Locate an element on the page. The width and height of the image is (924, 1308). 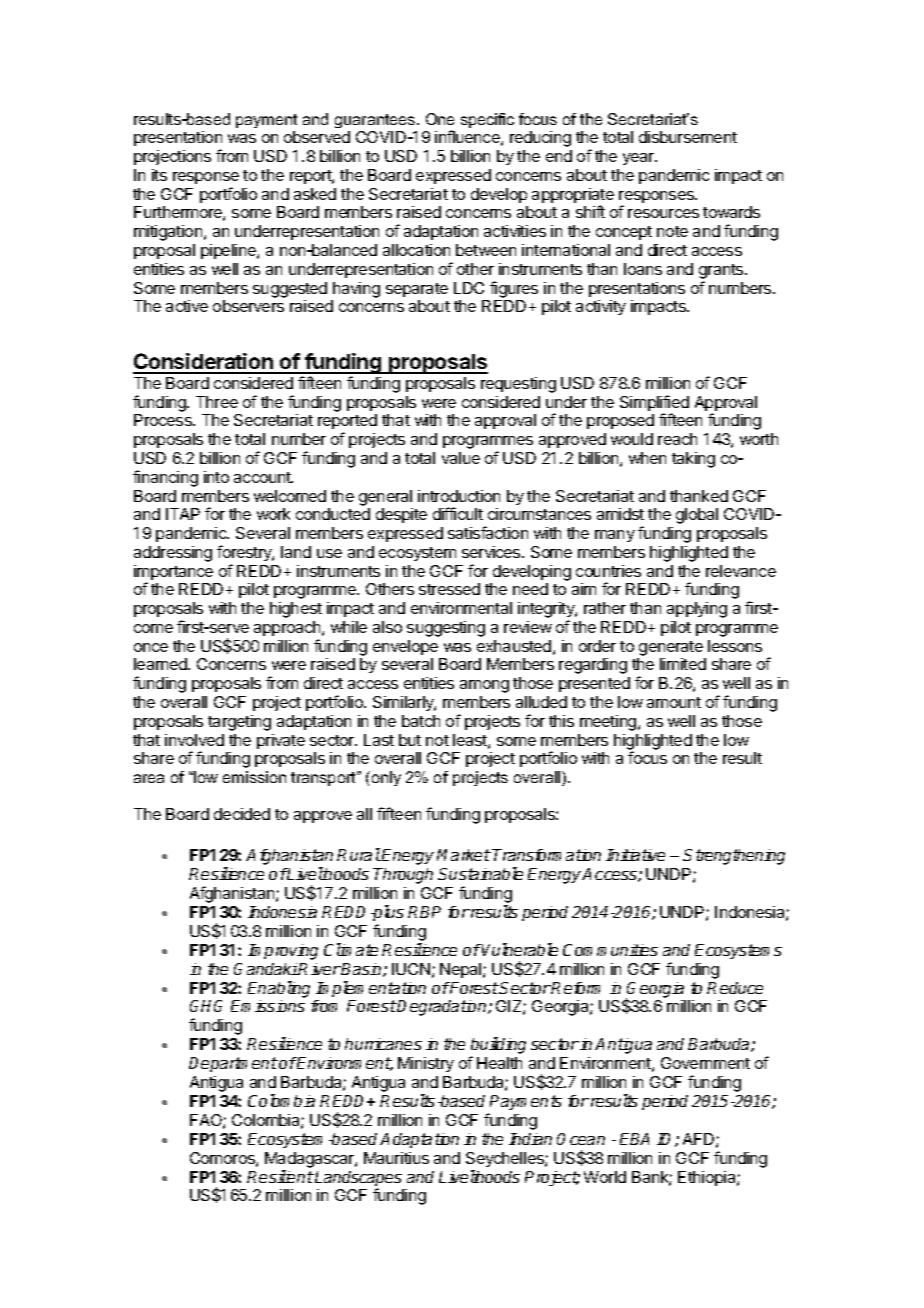
specific is located at coordinates (487, 120).
